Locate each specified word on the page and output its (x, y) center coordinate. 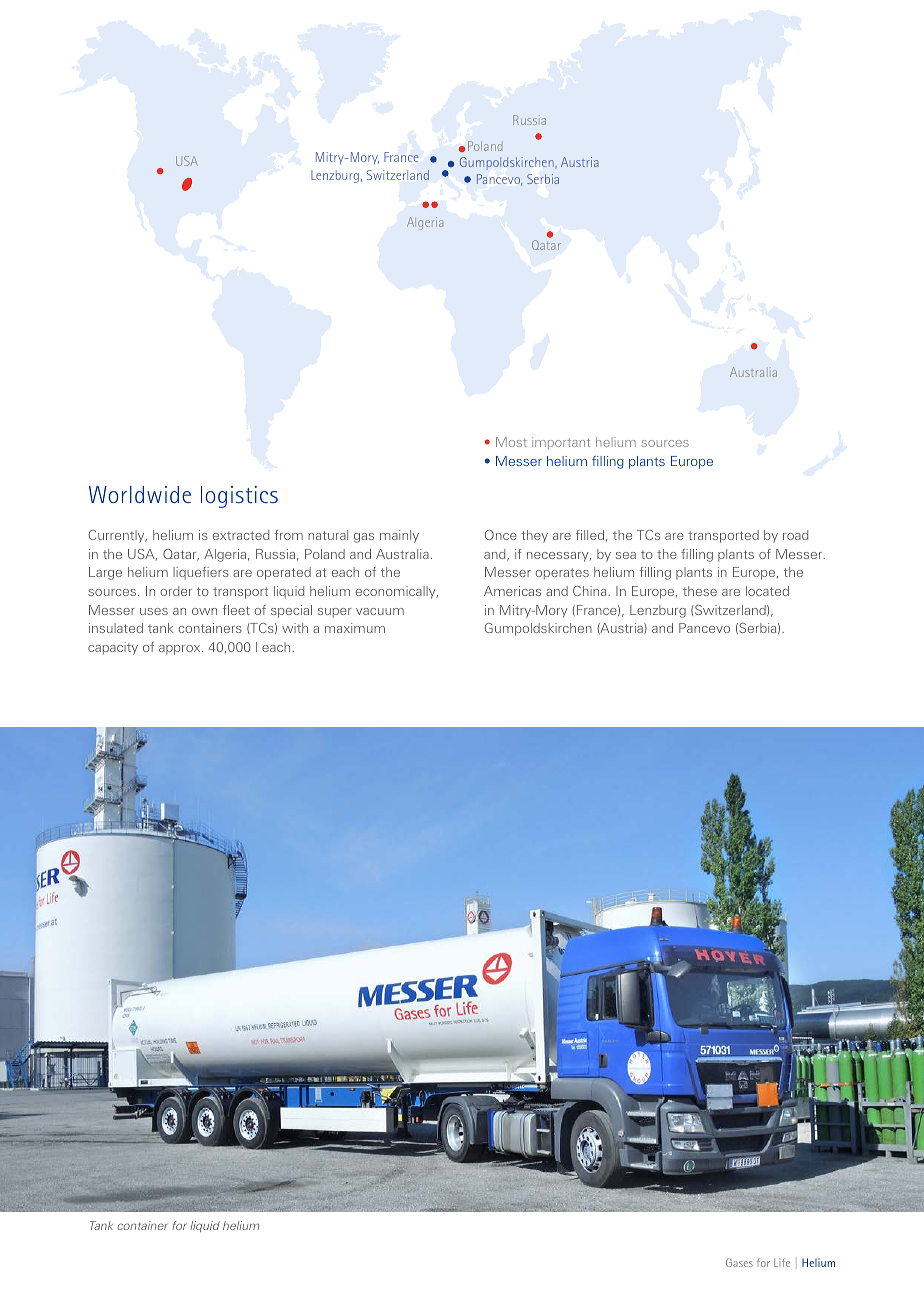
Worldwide (140, 494)
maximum (355, 628)
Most (511, 442)
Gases (739, 1262)
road (796, 535)
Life (782, 1262)
